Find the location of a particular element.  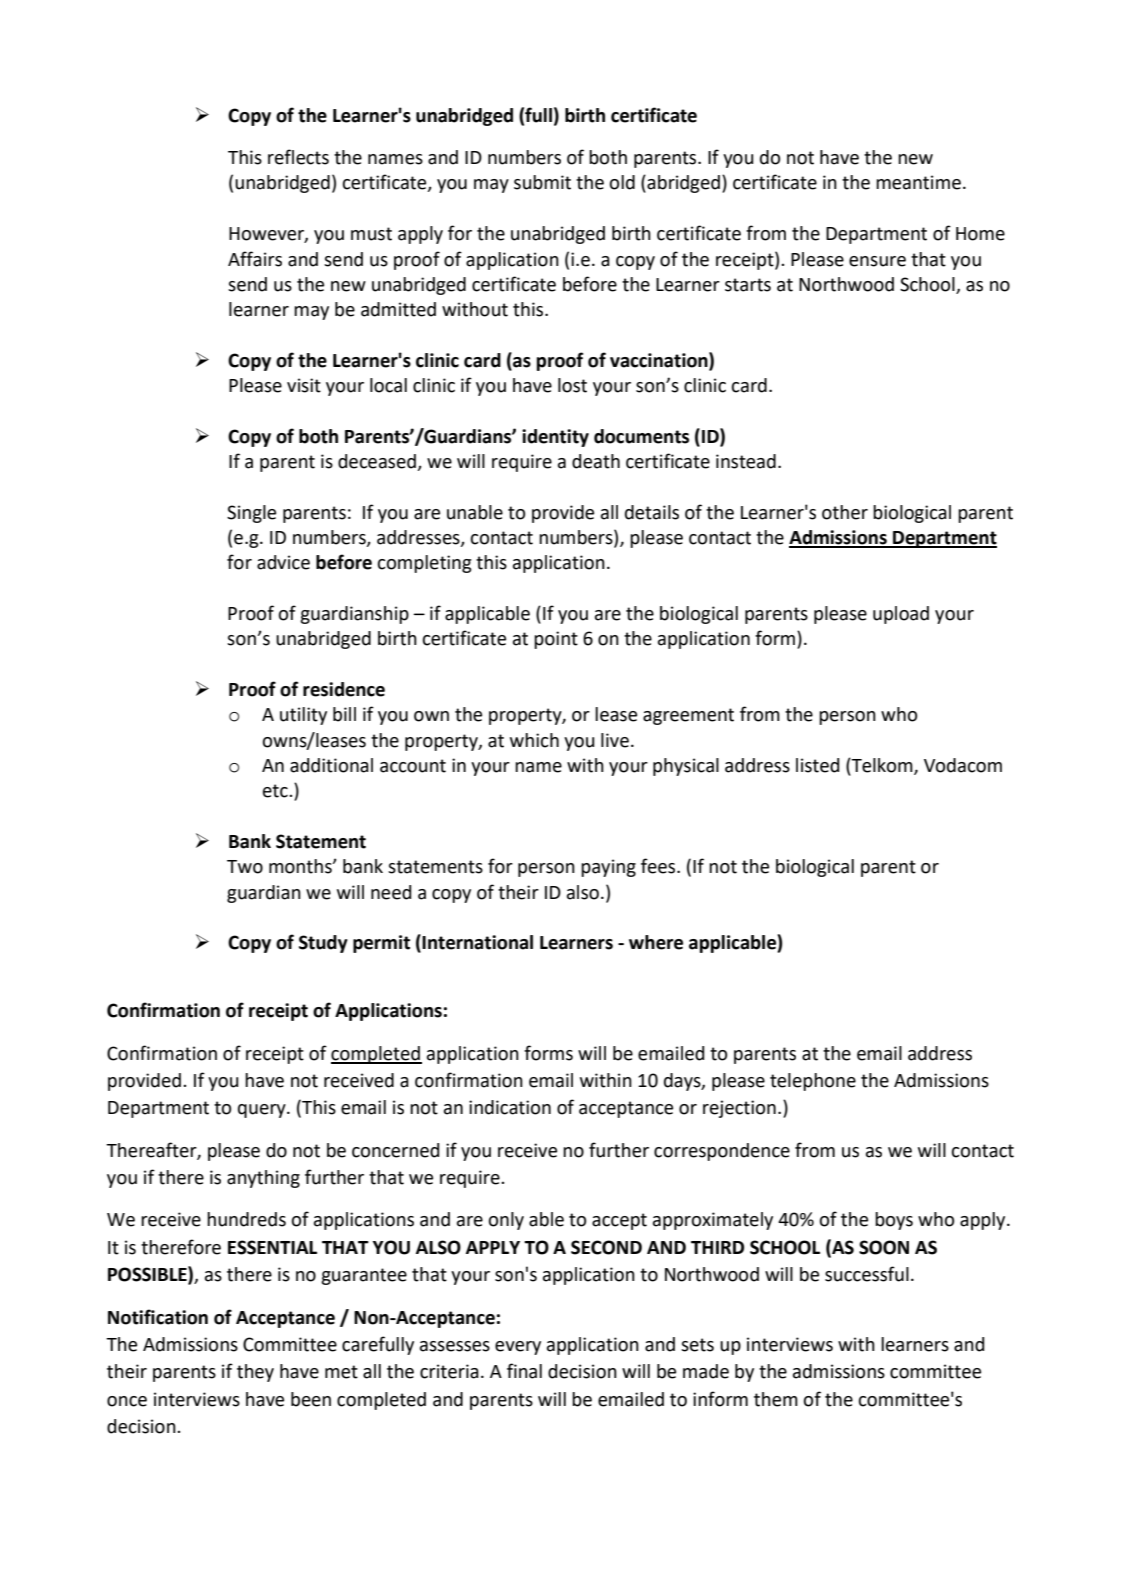

they is located at coordinates (255, 1373).
